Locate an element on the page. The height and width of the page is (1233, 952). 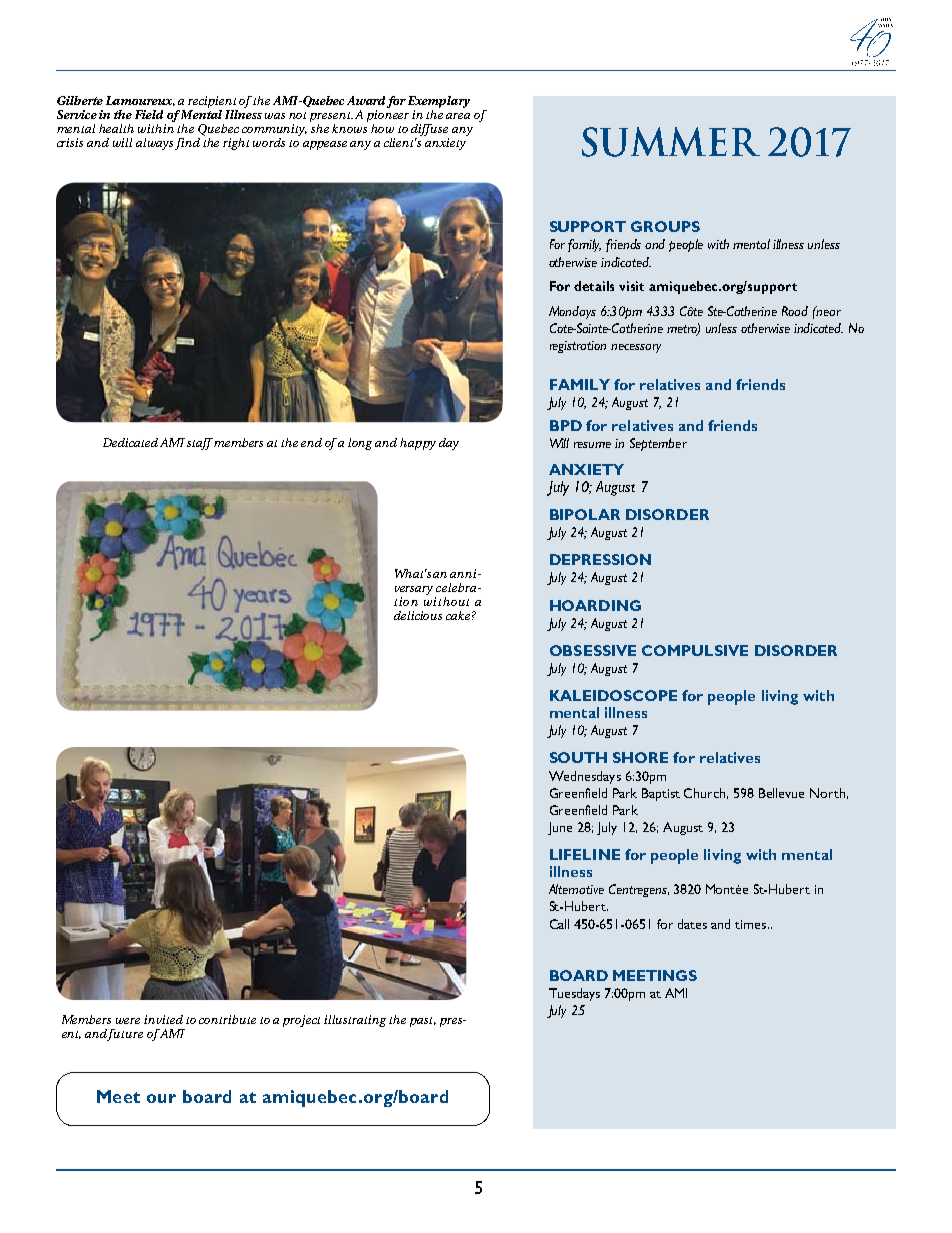
past is located at coordinates (423, 1022).
